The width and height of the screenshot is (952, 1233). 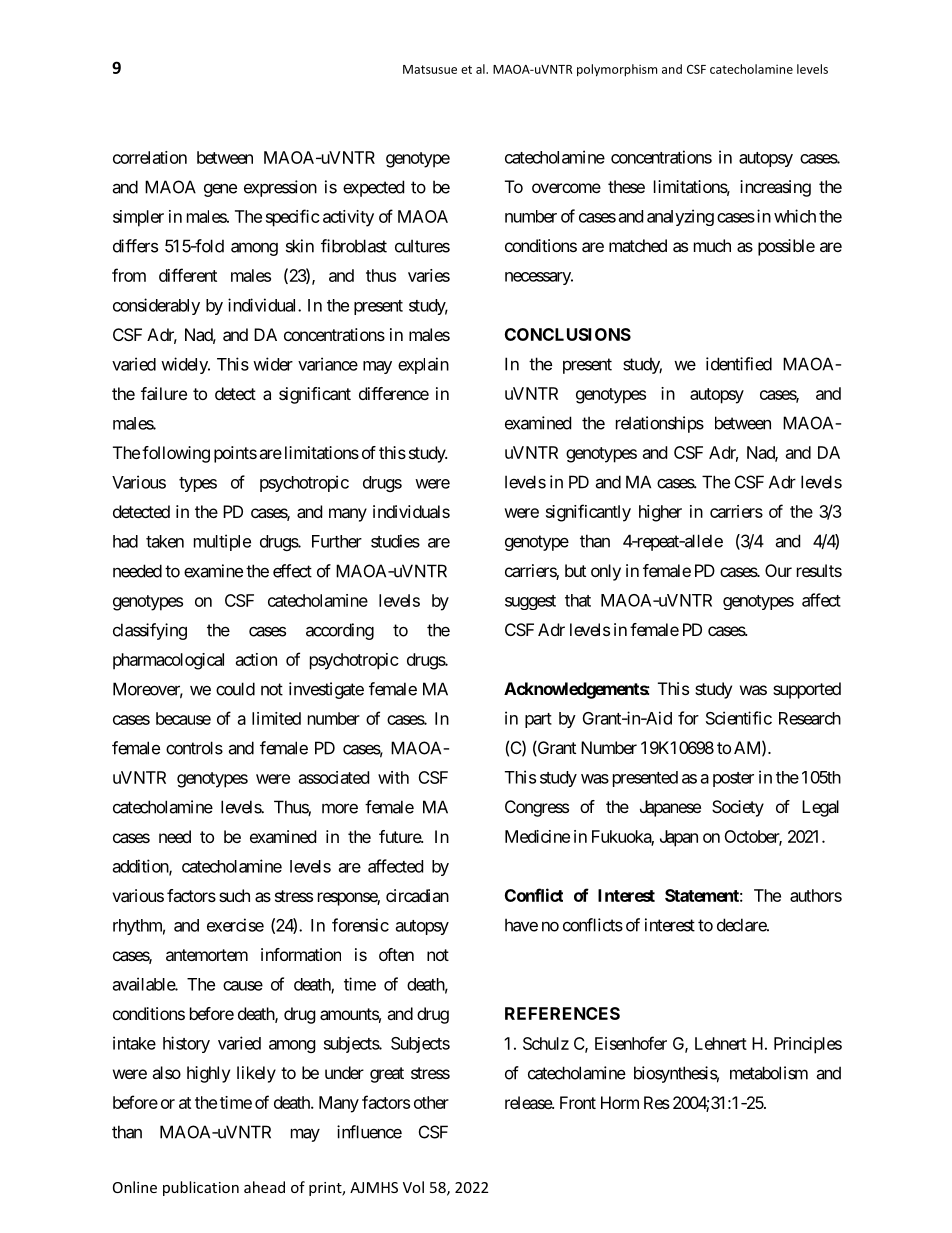 I want to click on such, so click(x=234, y=895).
